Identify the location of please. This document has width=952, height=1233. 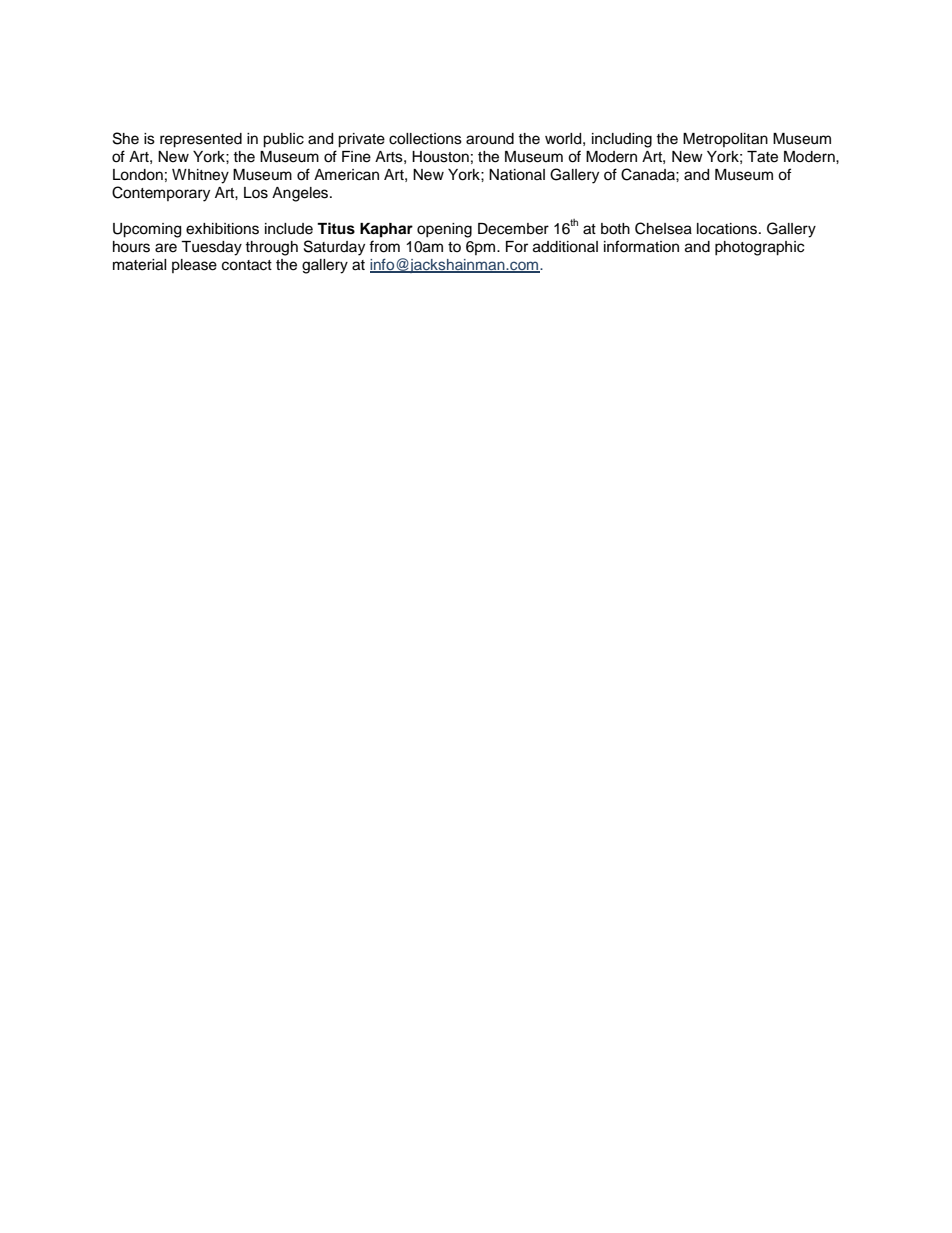
(194, 266).
